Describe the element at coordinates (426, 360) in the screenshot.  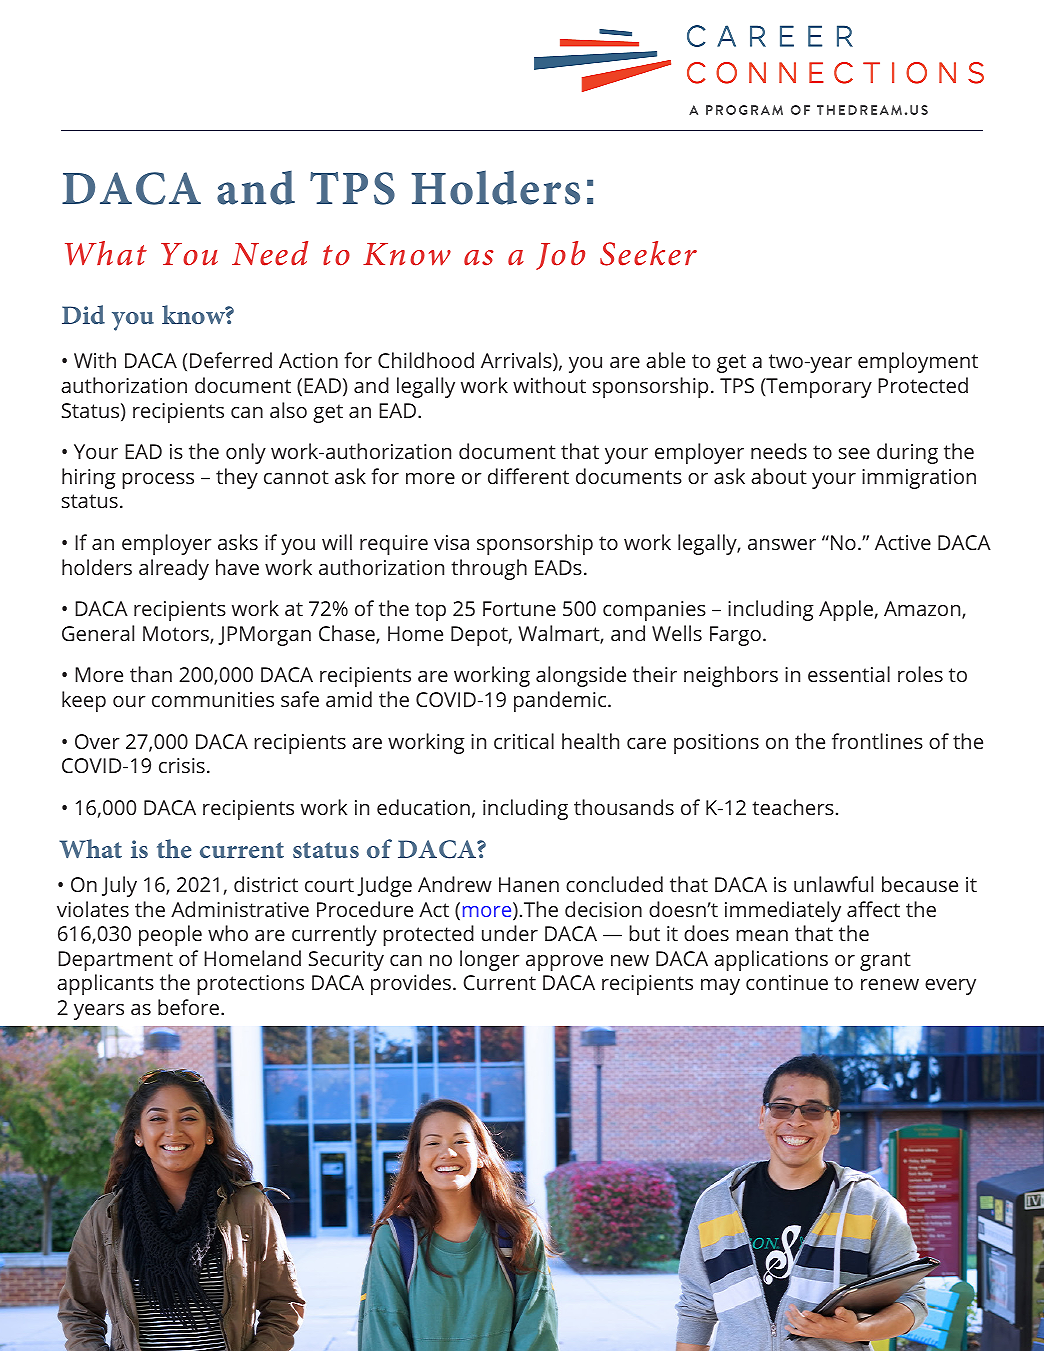
I see `Childhood` at that location.
